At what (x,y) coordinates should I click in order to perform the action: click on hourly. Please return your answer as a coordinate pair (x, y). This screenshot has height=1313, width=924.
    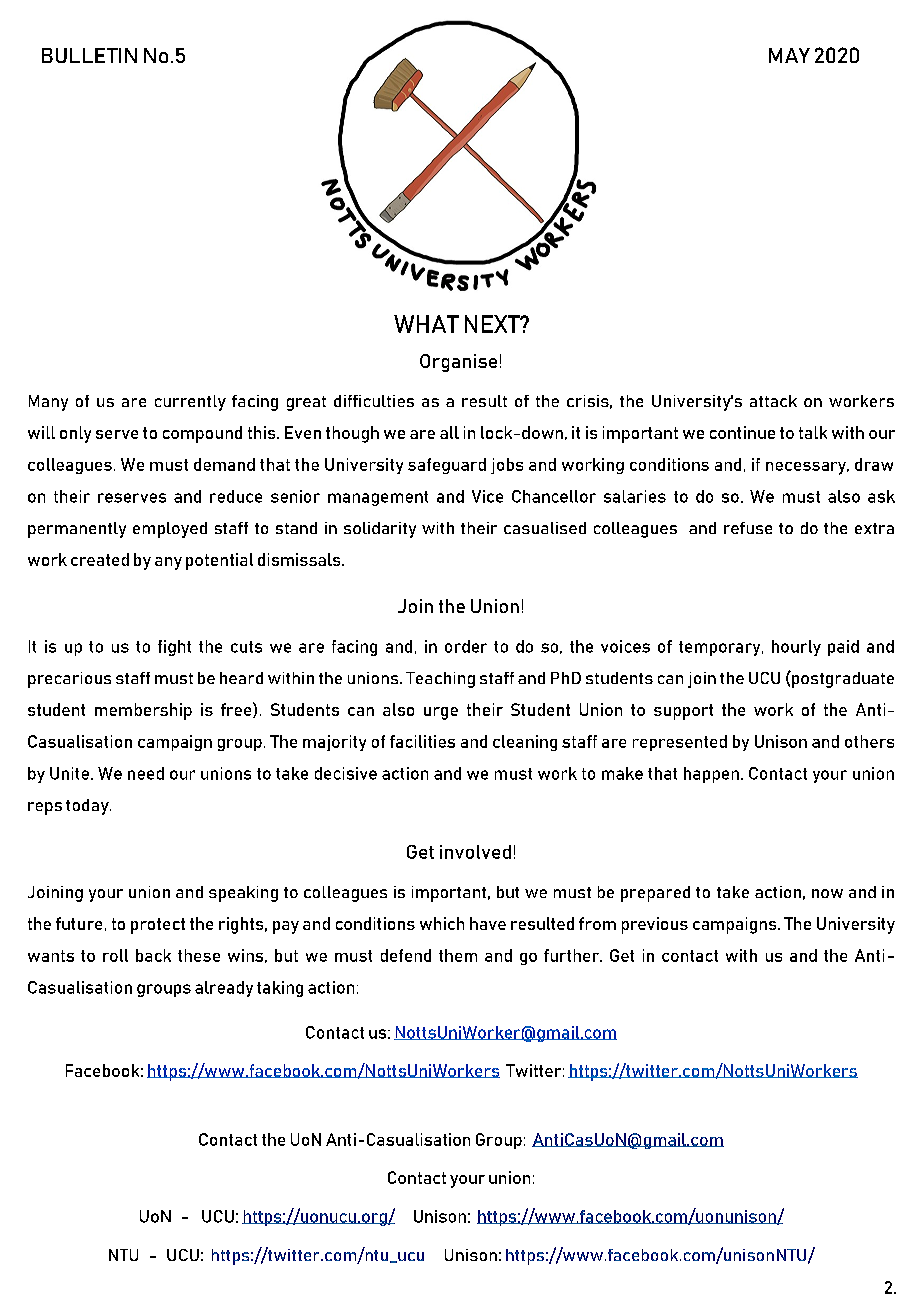
    Looking at the image, I should click on (796, 648).
